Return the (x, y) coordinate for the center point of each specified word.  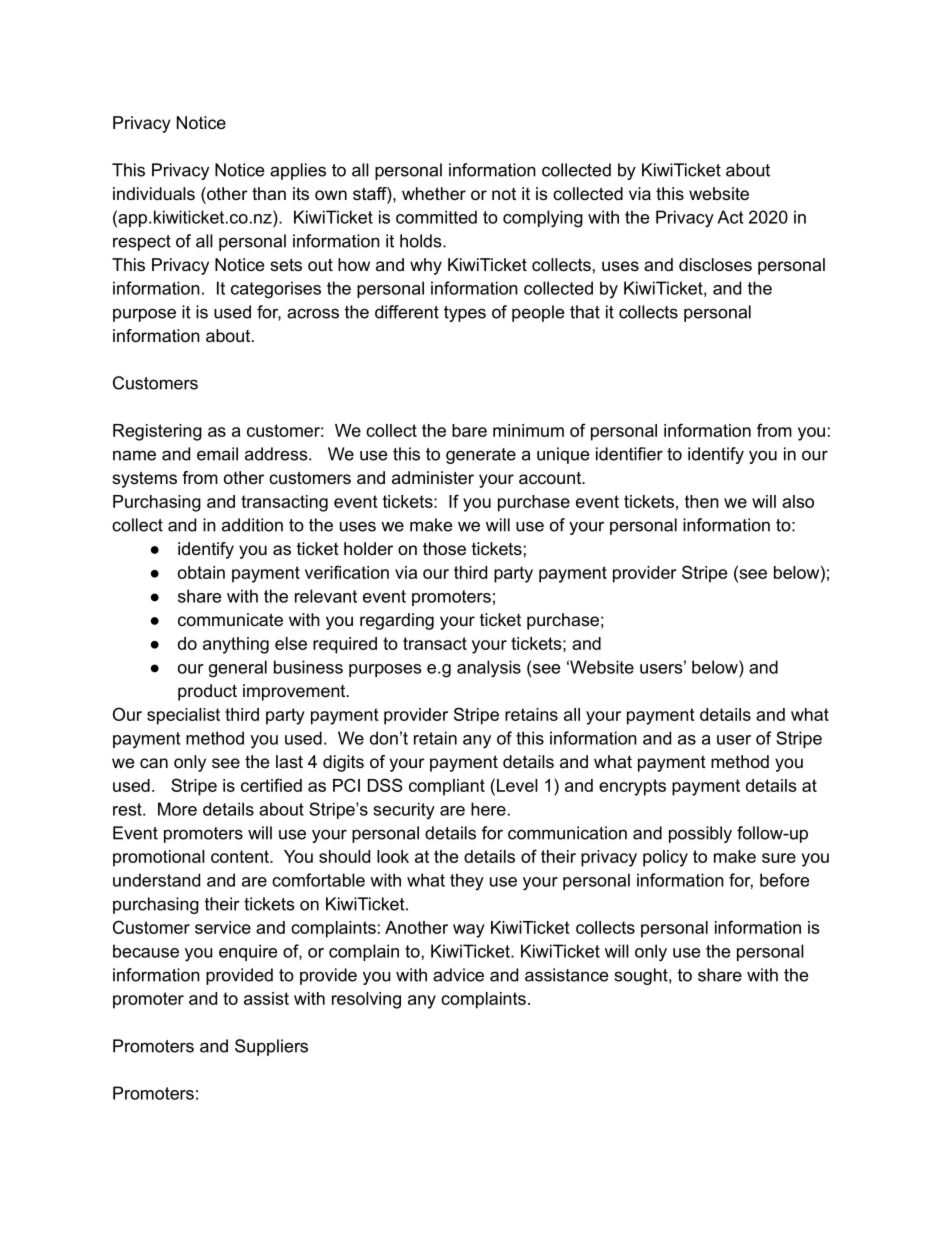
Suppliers (271, 1047)
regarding (397, 621)
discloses (715, 264)
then (702, 501)
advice (458, 975)
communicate (230, 619)
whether (434, 193)
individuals (154, 193)
